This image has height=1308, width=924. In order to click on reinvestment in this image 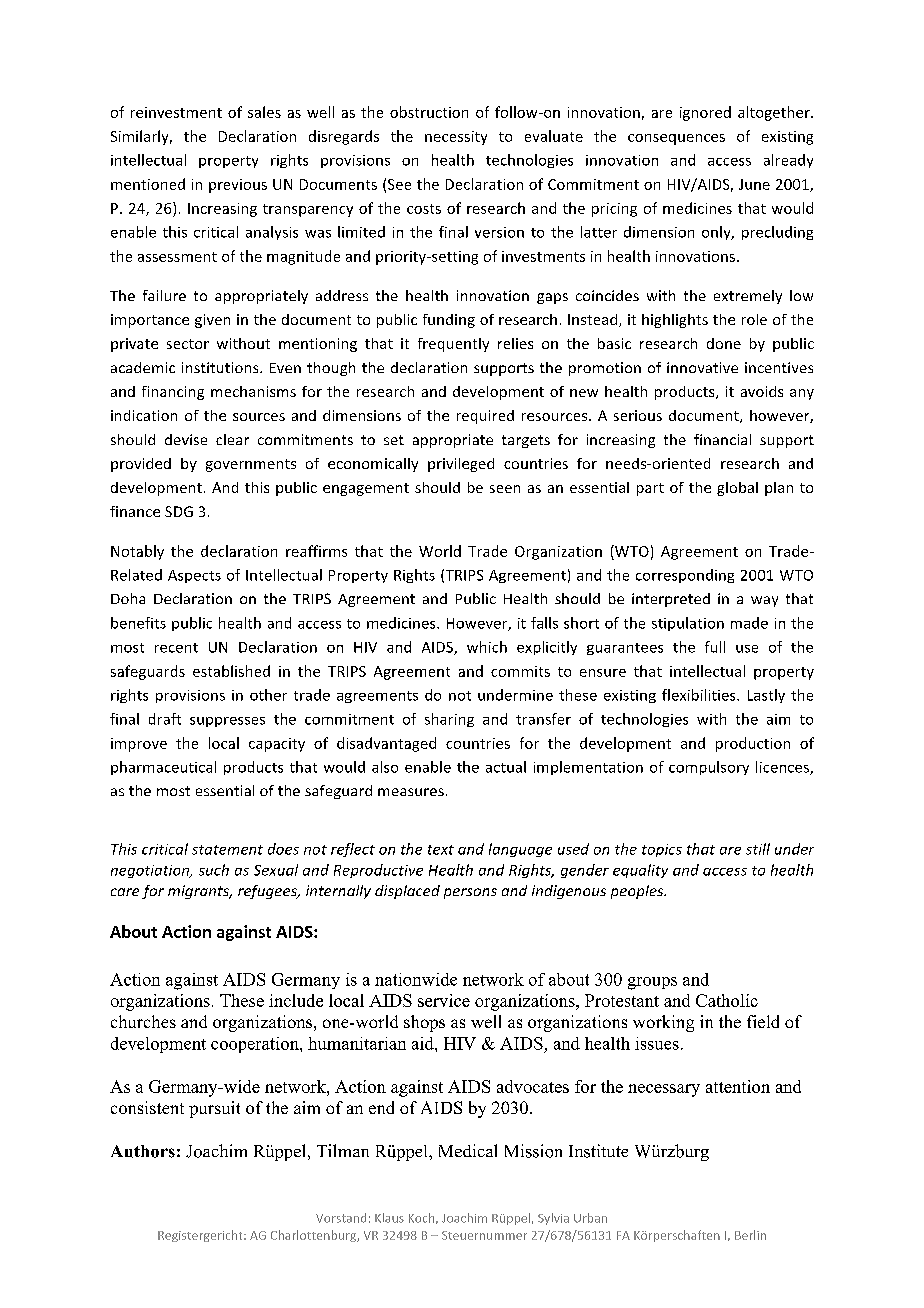, I will do `click(176, 112)`.
